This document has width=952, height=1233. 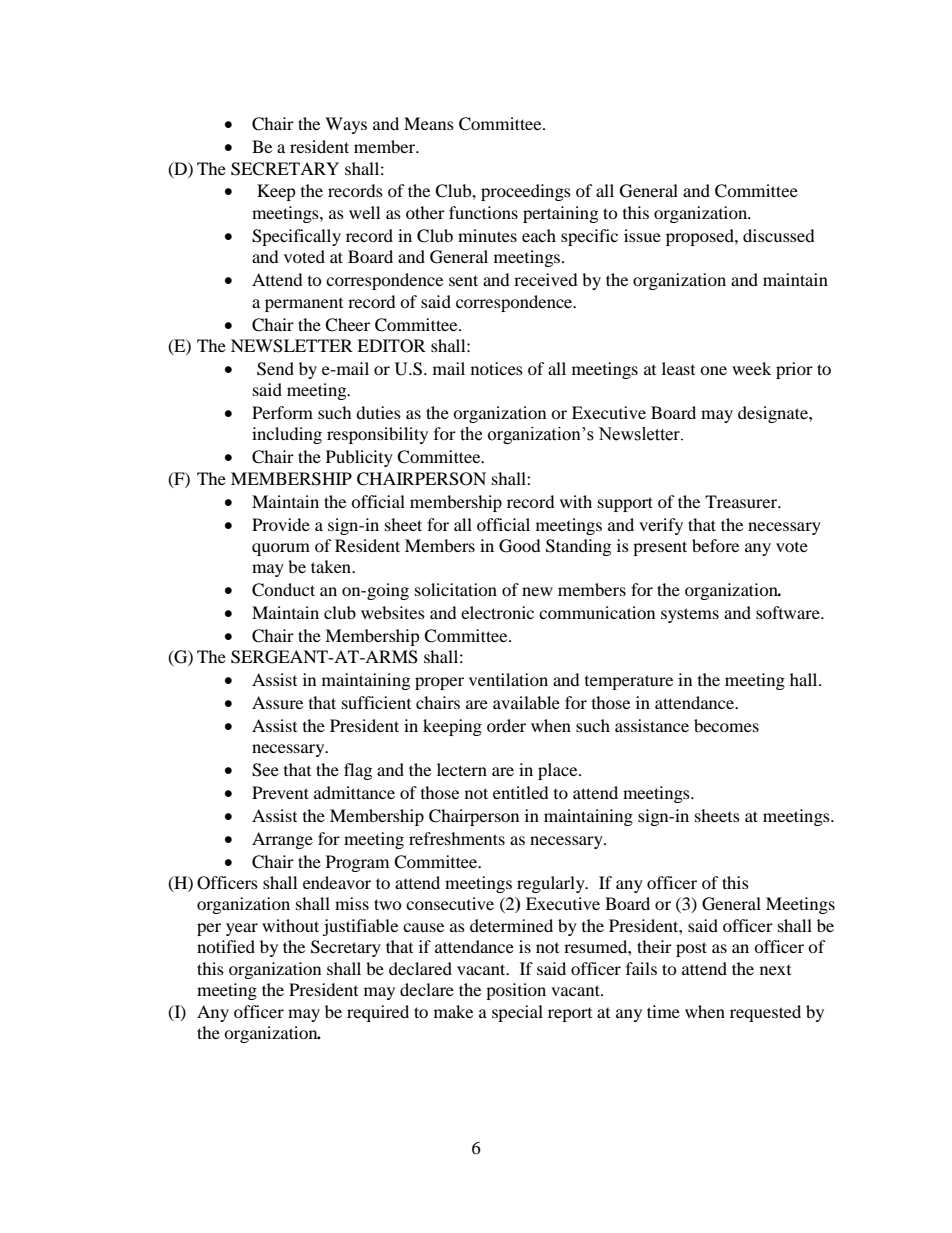 I want to click on becomes, so click(x=726, y=725).
